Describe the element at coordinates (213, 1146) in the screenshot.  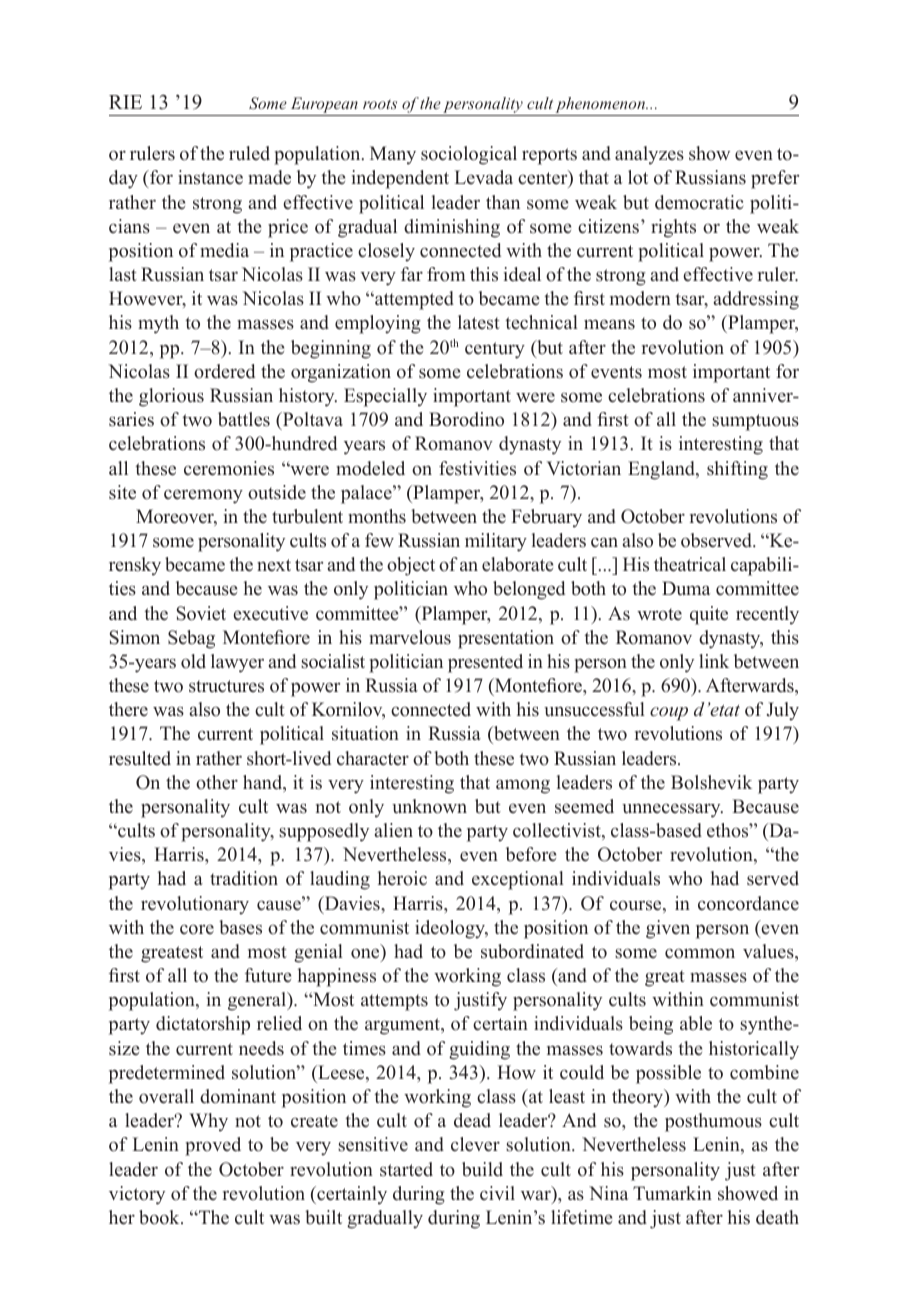
I see `proved` at that location.
